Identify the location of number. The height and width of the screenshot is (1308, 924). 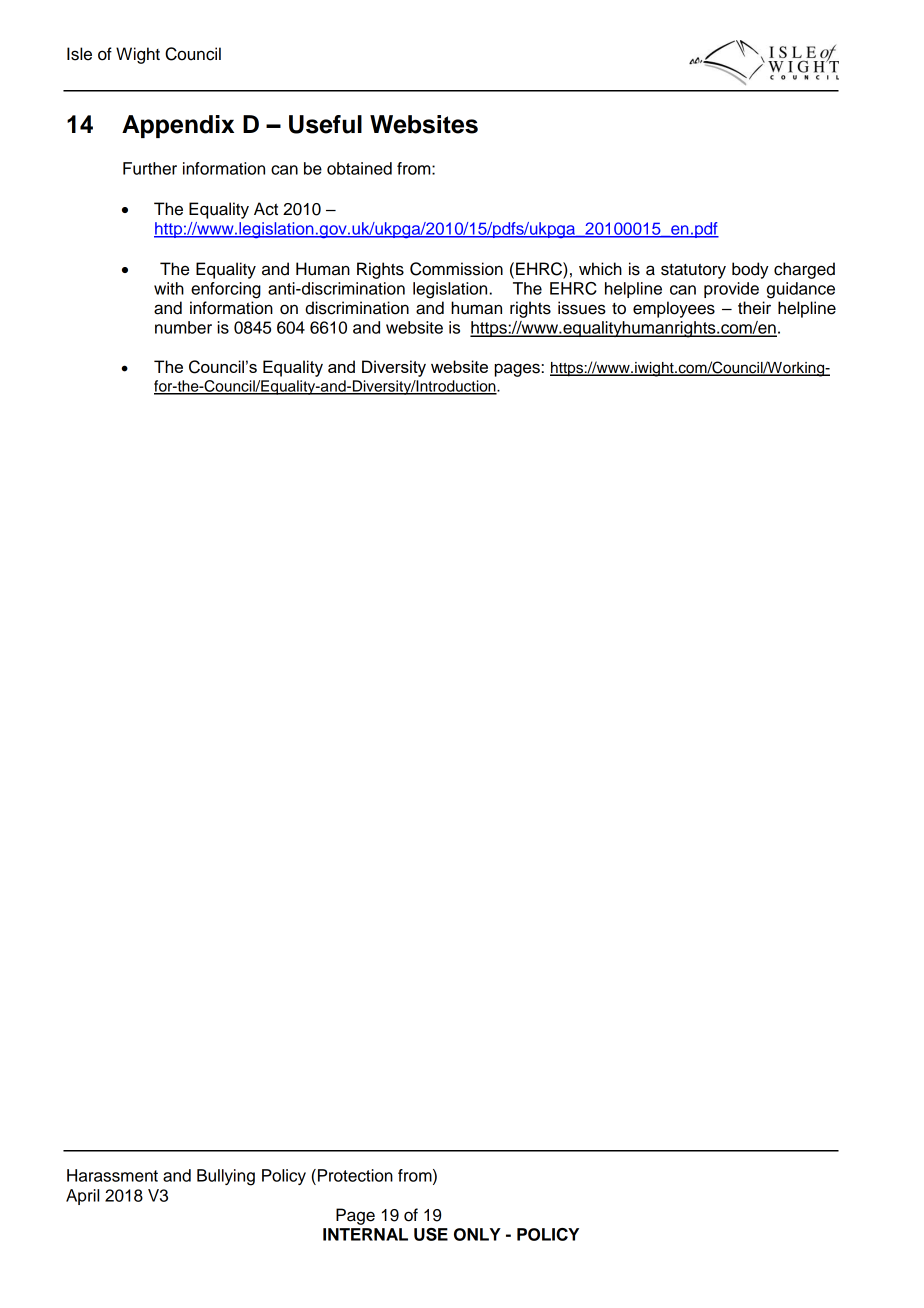
(183, 327).
